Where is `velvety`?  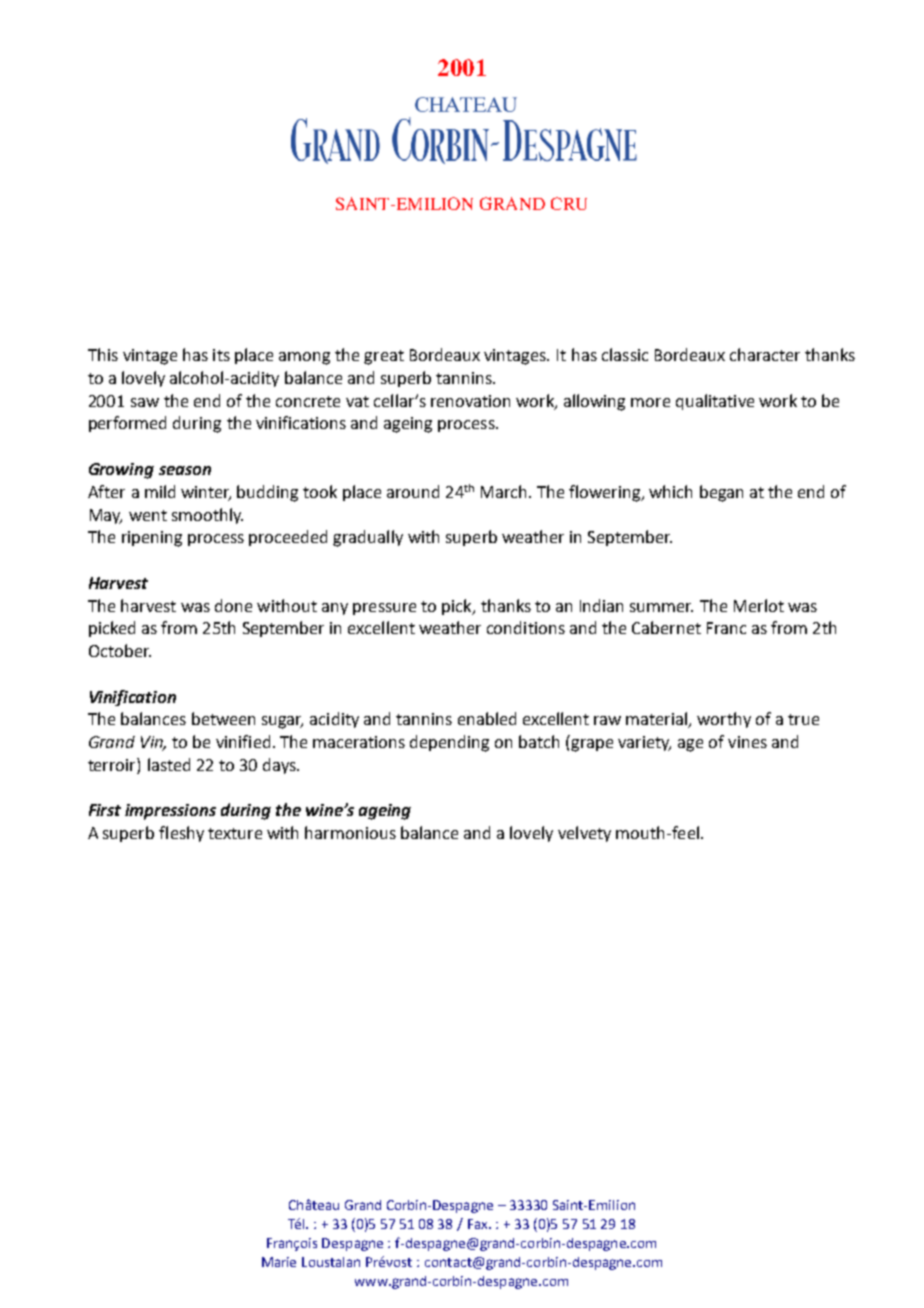 velvety is located at coordinates (584, 834).
